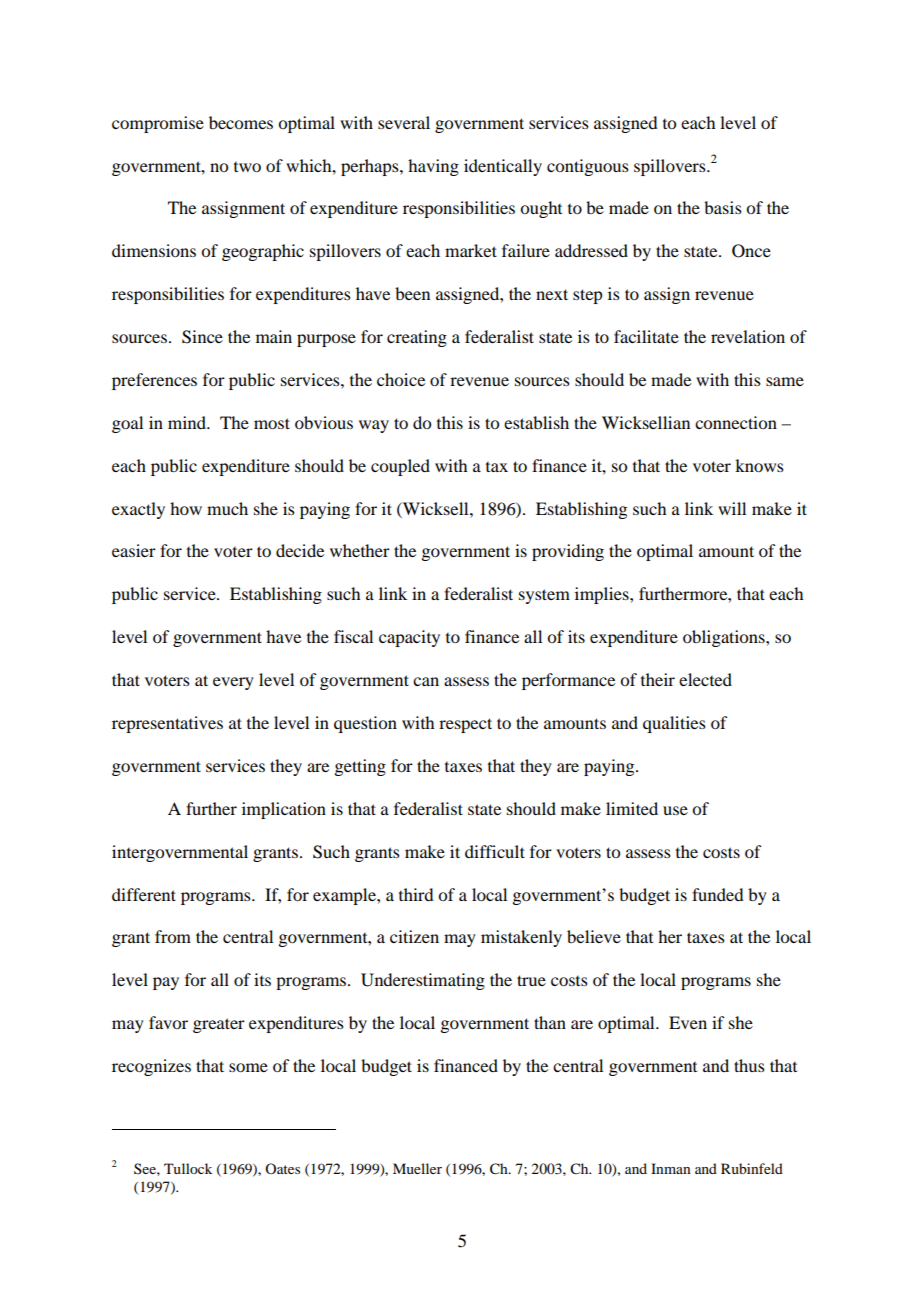 Image resolution: width=924 pixels, height=1308 pixels. Describe the element at coordinates (414, 936) in the image. I see `citizen` at that location.
